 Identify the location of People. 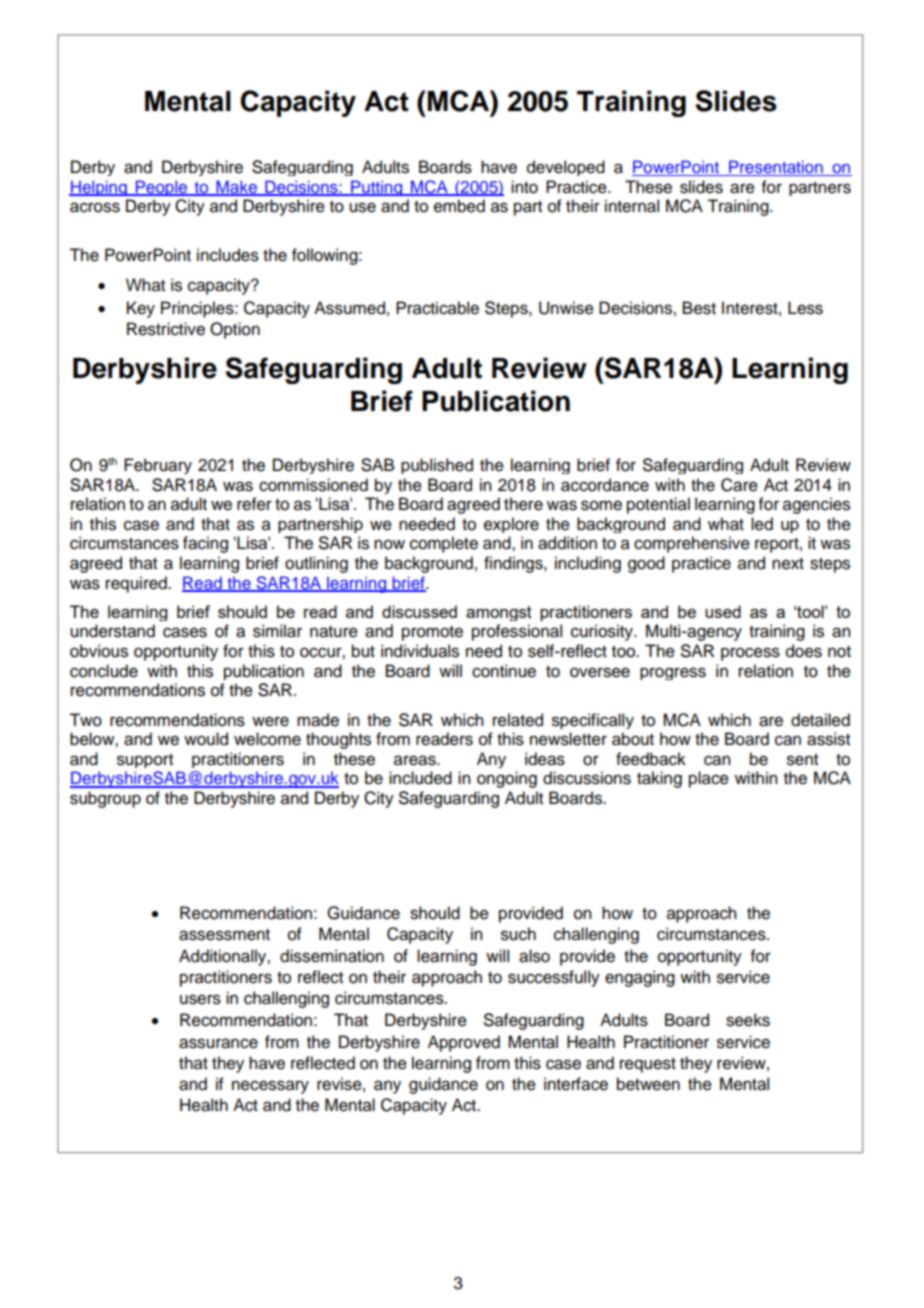
(161, 188).
